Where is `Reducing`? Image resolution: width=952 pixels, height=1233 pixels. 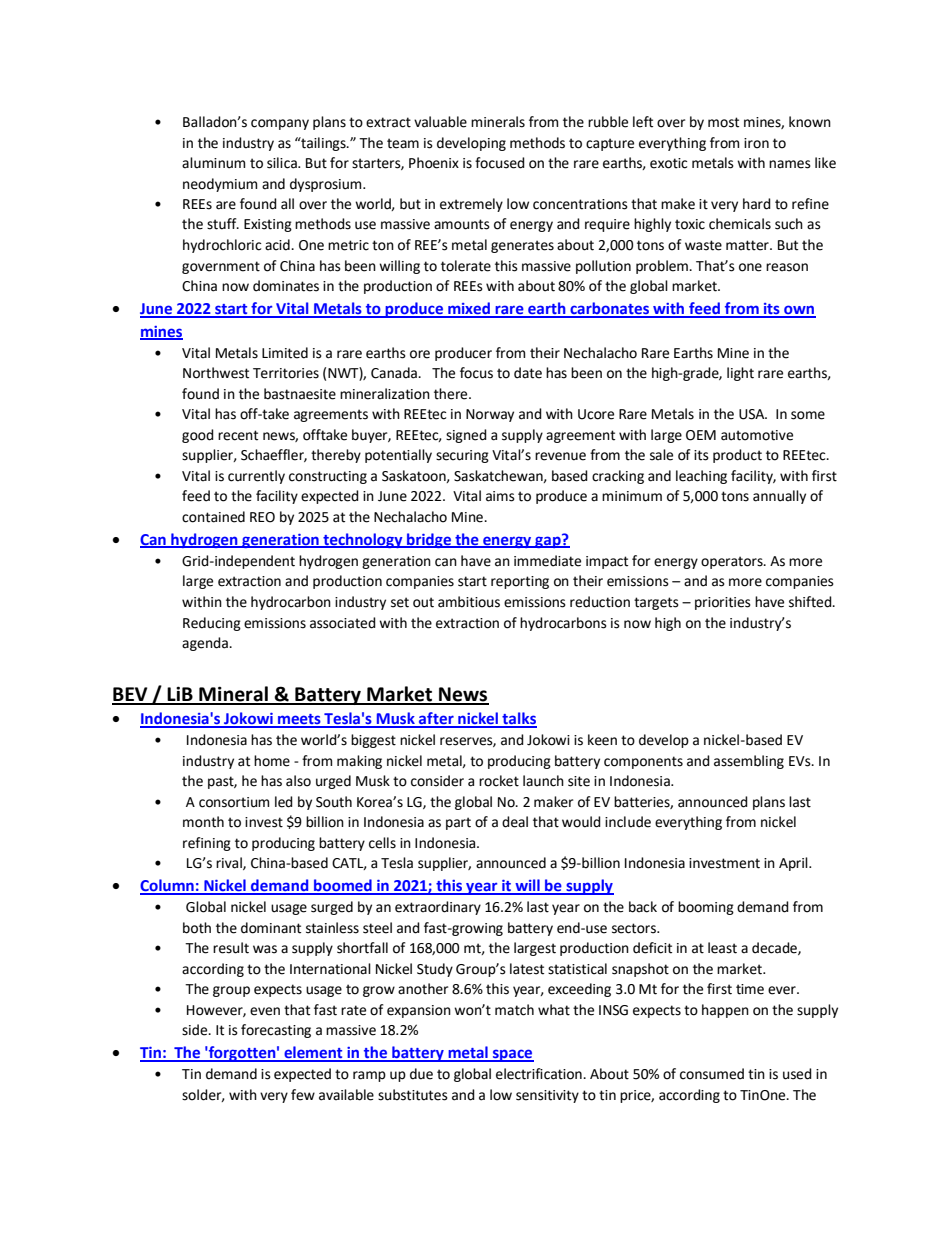 Reducing is located at coordinates (212, 624).
